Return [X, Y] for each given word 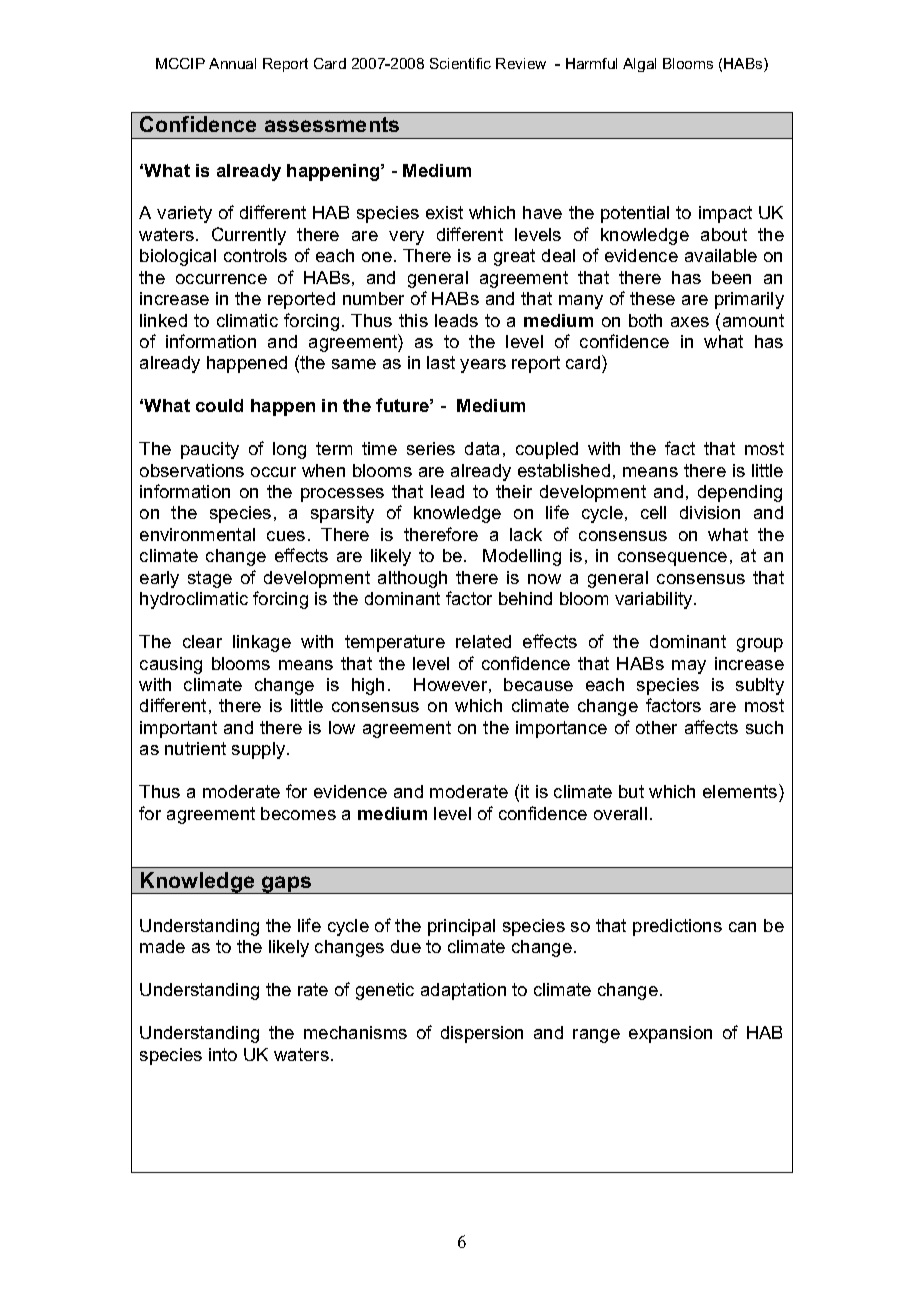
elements [741, 791]
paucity [210, 450]
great [514, 257]
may [689, 667]
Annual [232, 63]
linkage [262, 643]
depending [740, 493]
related [483, 641]
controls [255, 255]
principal [461, 927]
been [731, 277]
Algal [639, 65]
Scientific [460, 63]
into [223, 1054]
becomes [298, 813]
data [482, 448]
